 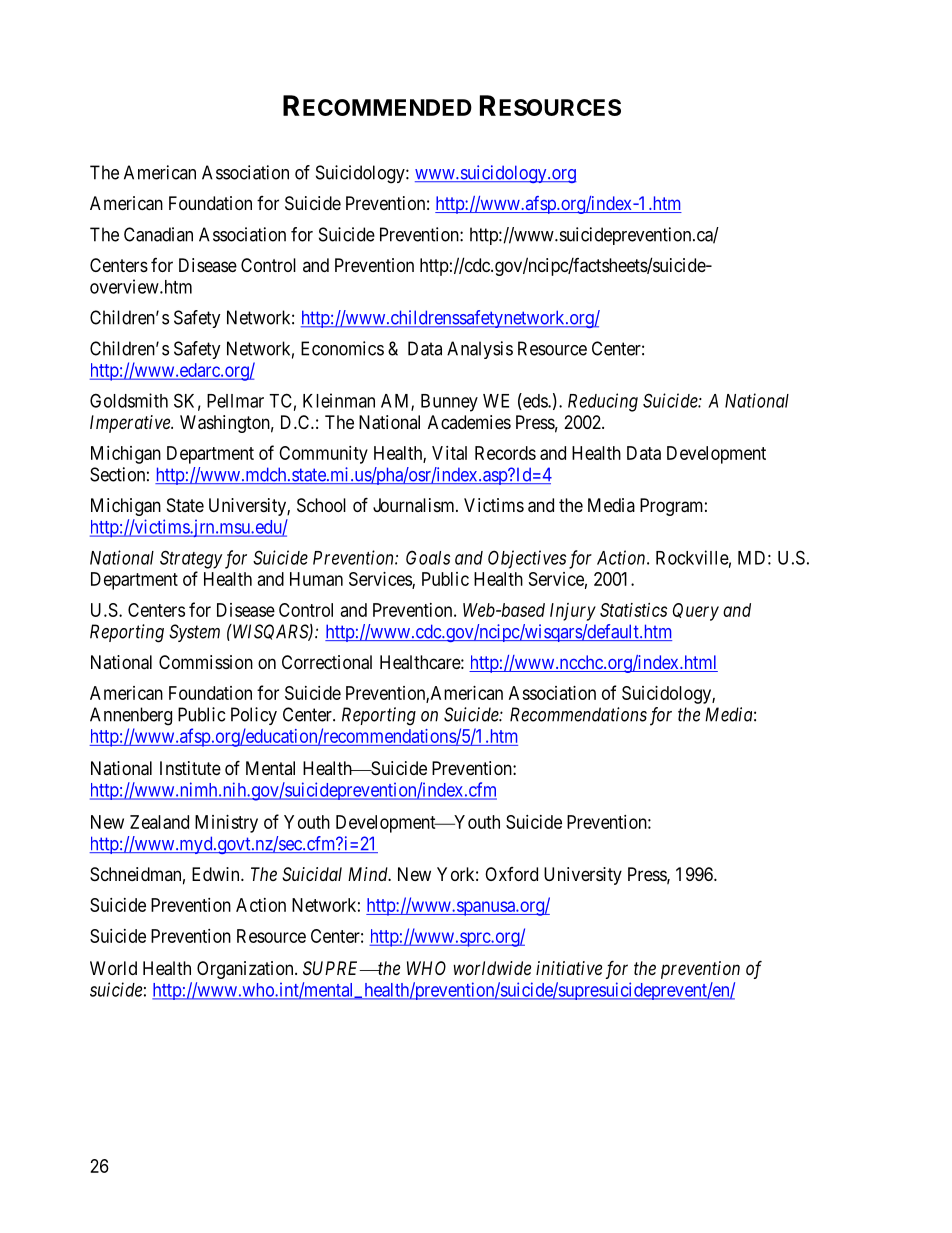 What do you see at coordinates (480, 350) in the screenshot?
I see `Analysis` at bounding box center [480, 350].
